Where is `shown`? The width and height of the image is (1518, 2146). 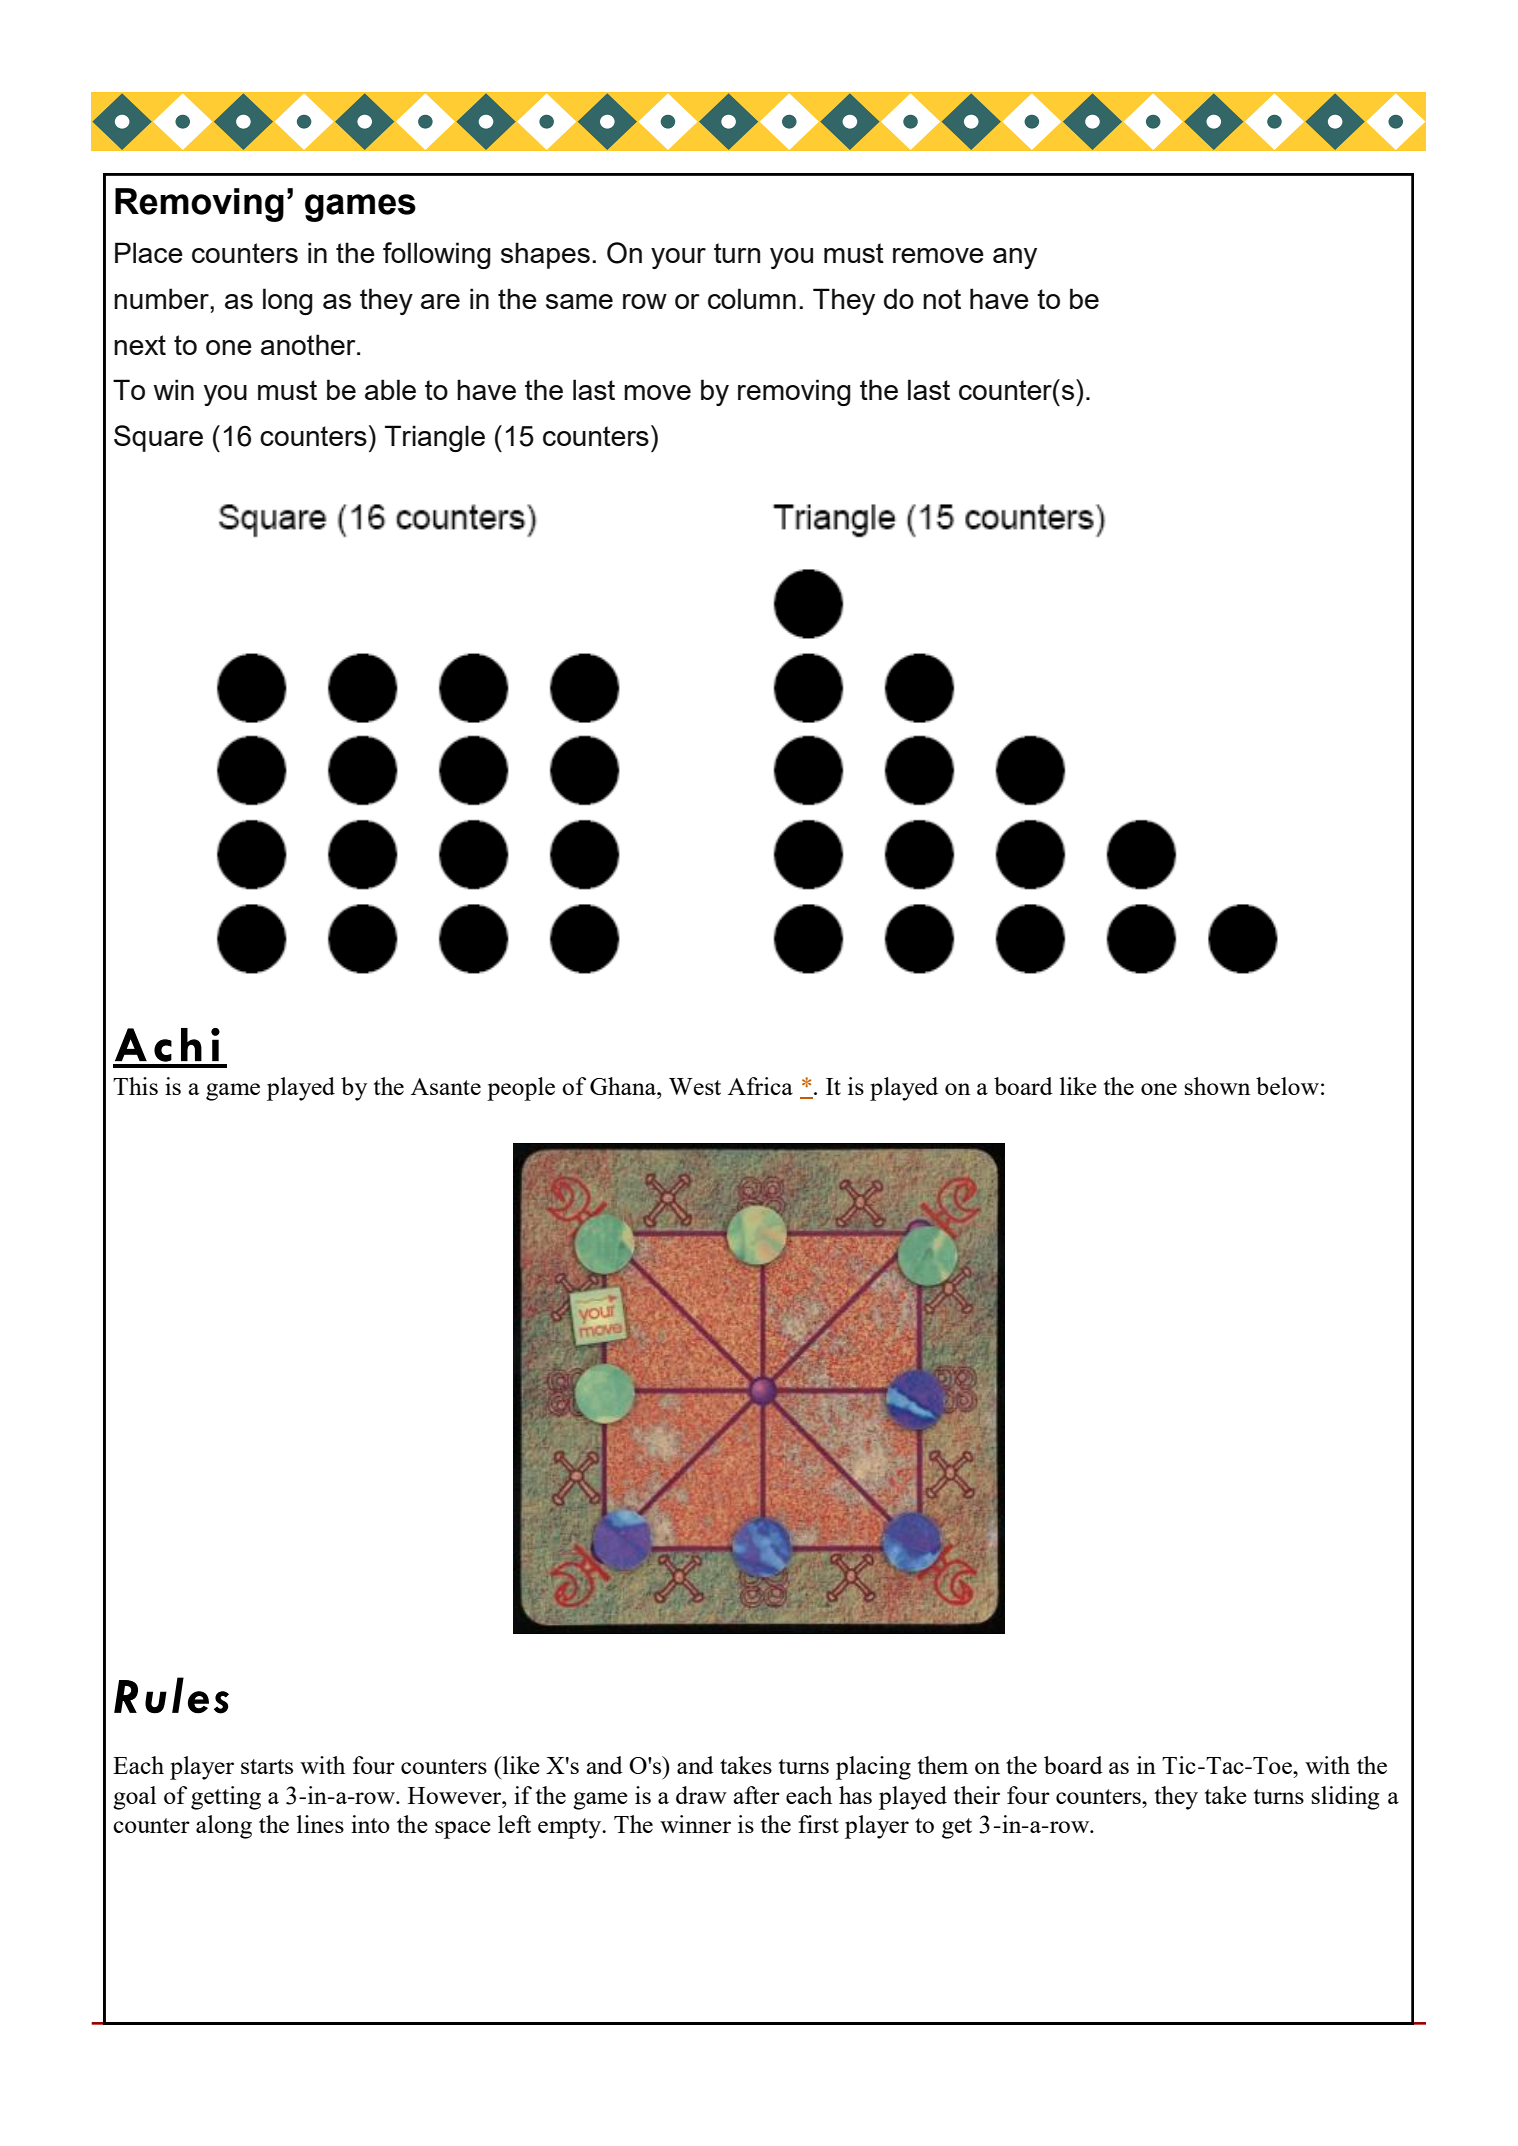 shown is located at coordinates (1217, 1086).
